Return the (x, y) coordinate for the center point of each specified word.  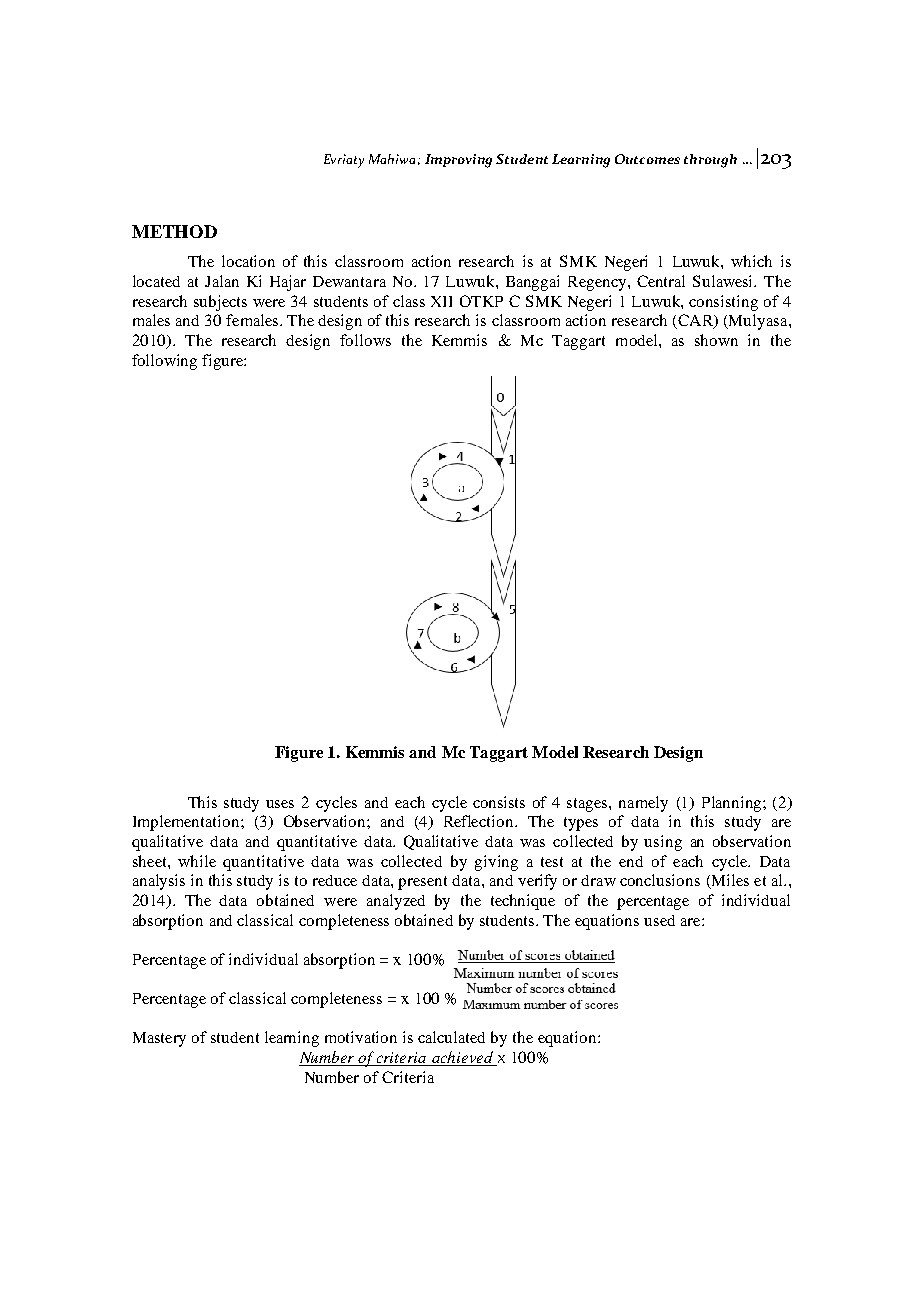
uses (280, 804)
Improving (458, 161)
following (164, 362)
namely (643, 804)
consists (499, 802)
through (710, 161)
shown (716, 340)
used (659, 920)
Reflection (480, 821)
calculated (451, 1037)
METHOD (174, 231)
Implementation (187, 823)
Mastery (159, 1039)
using (663, 843)
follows (365, 340)
